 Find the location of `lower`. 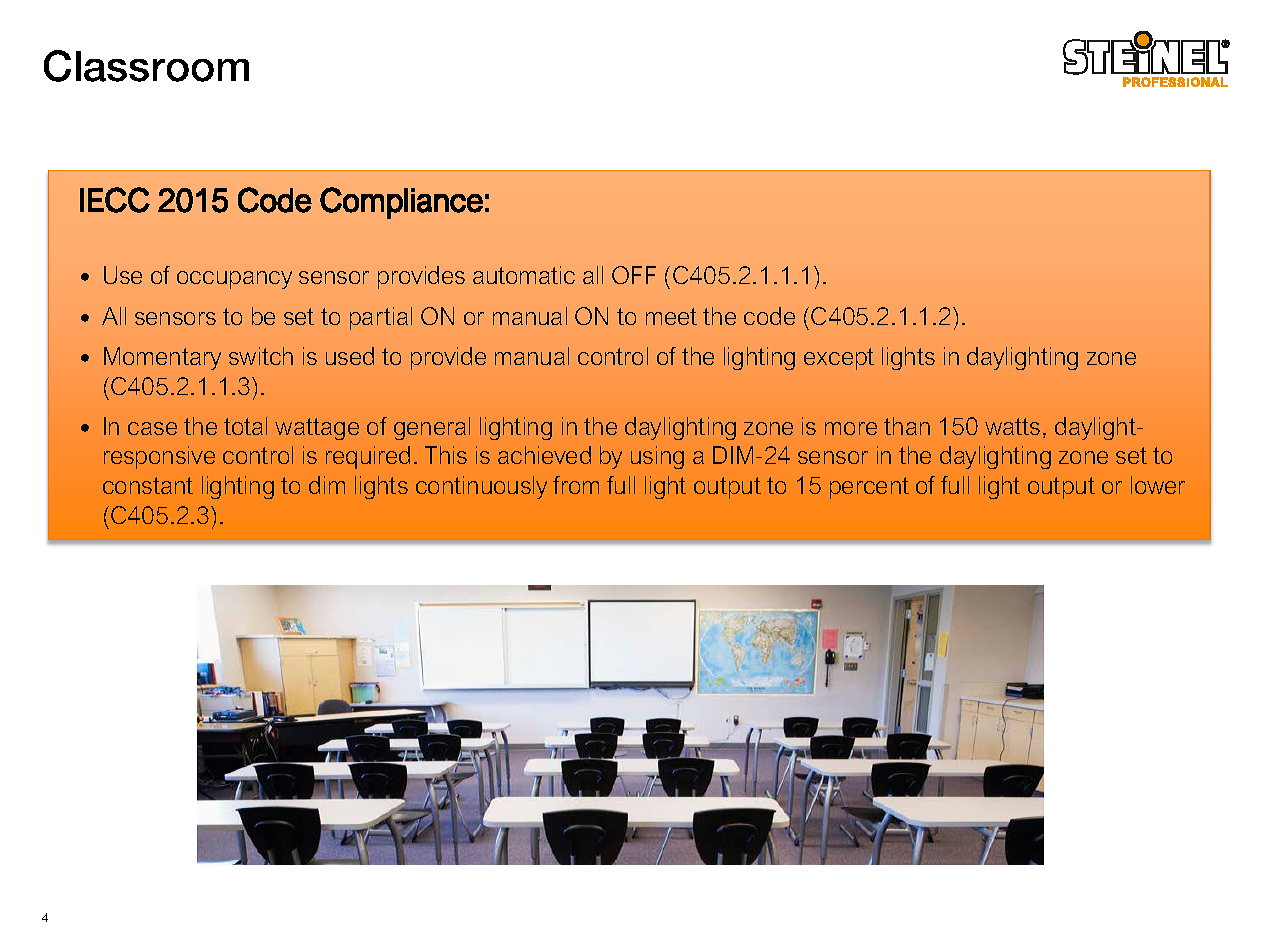

lower is located at coordinates (1158, 485).
